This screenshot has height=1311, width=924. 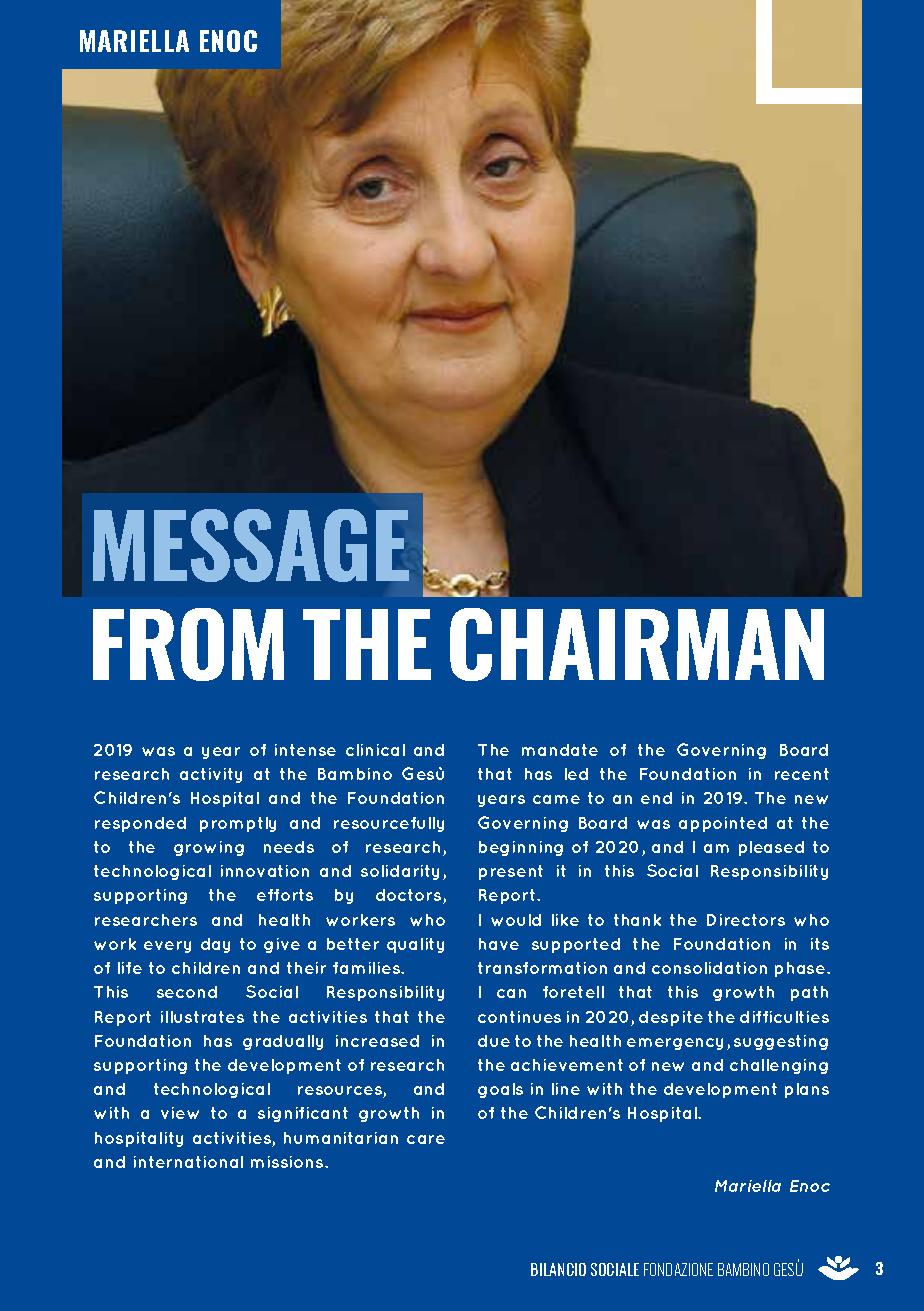 I want to click on mandate, so click(x=560, y=750).
